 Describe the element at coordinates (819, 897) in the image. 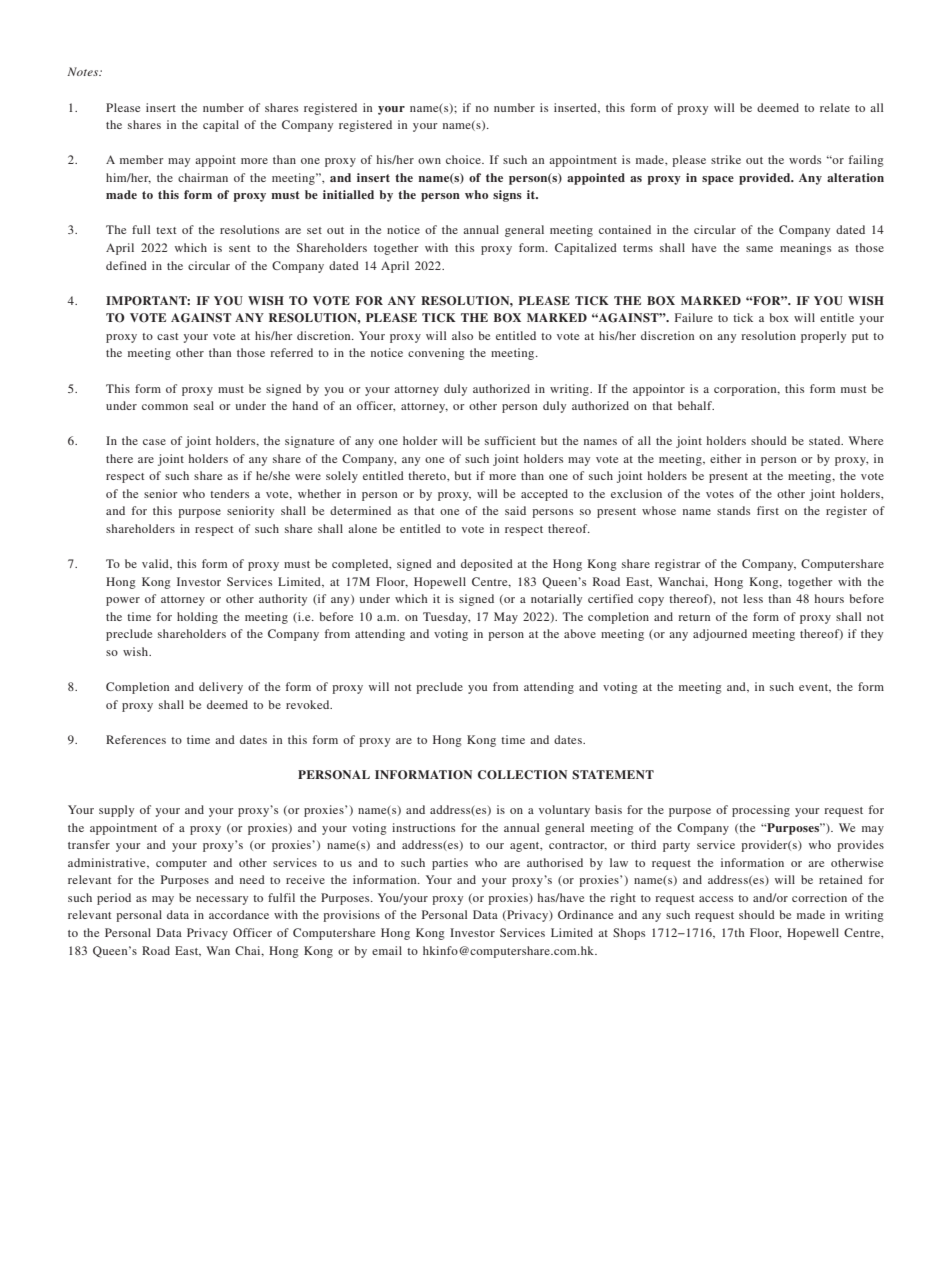

I see `correction` at that location.
